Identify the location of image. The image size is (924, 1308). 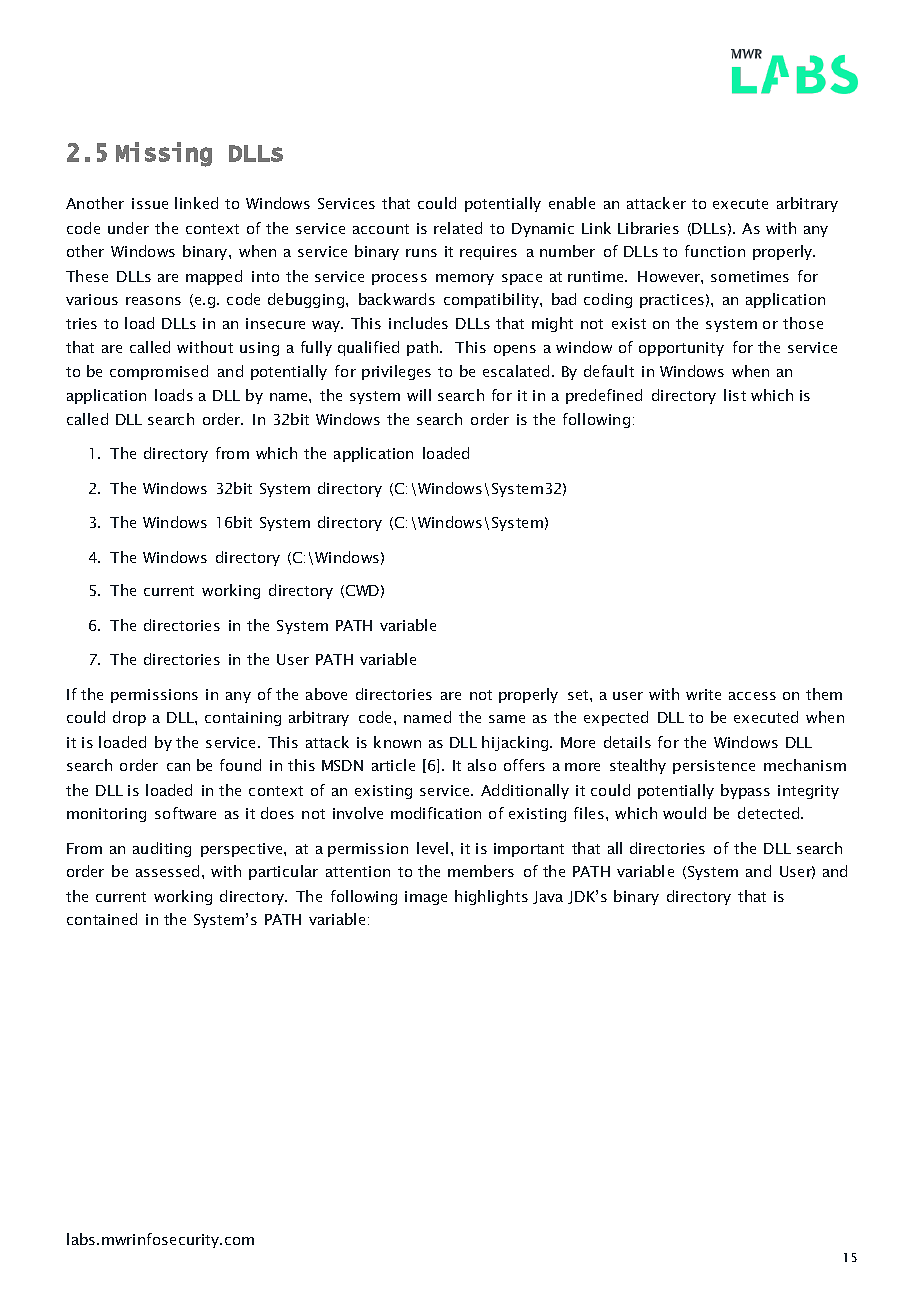
(426, 898).
